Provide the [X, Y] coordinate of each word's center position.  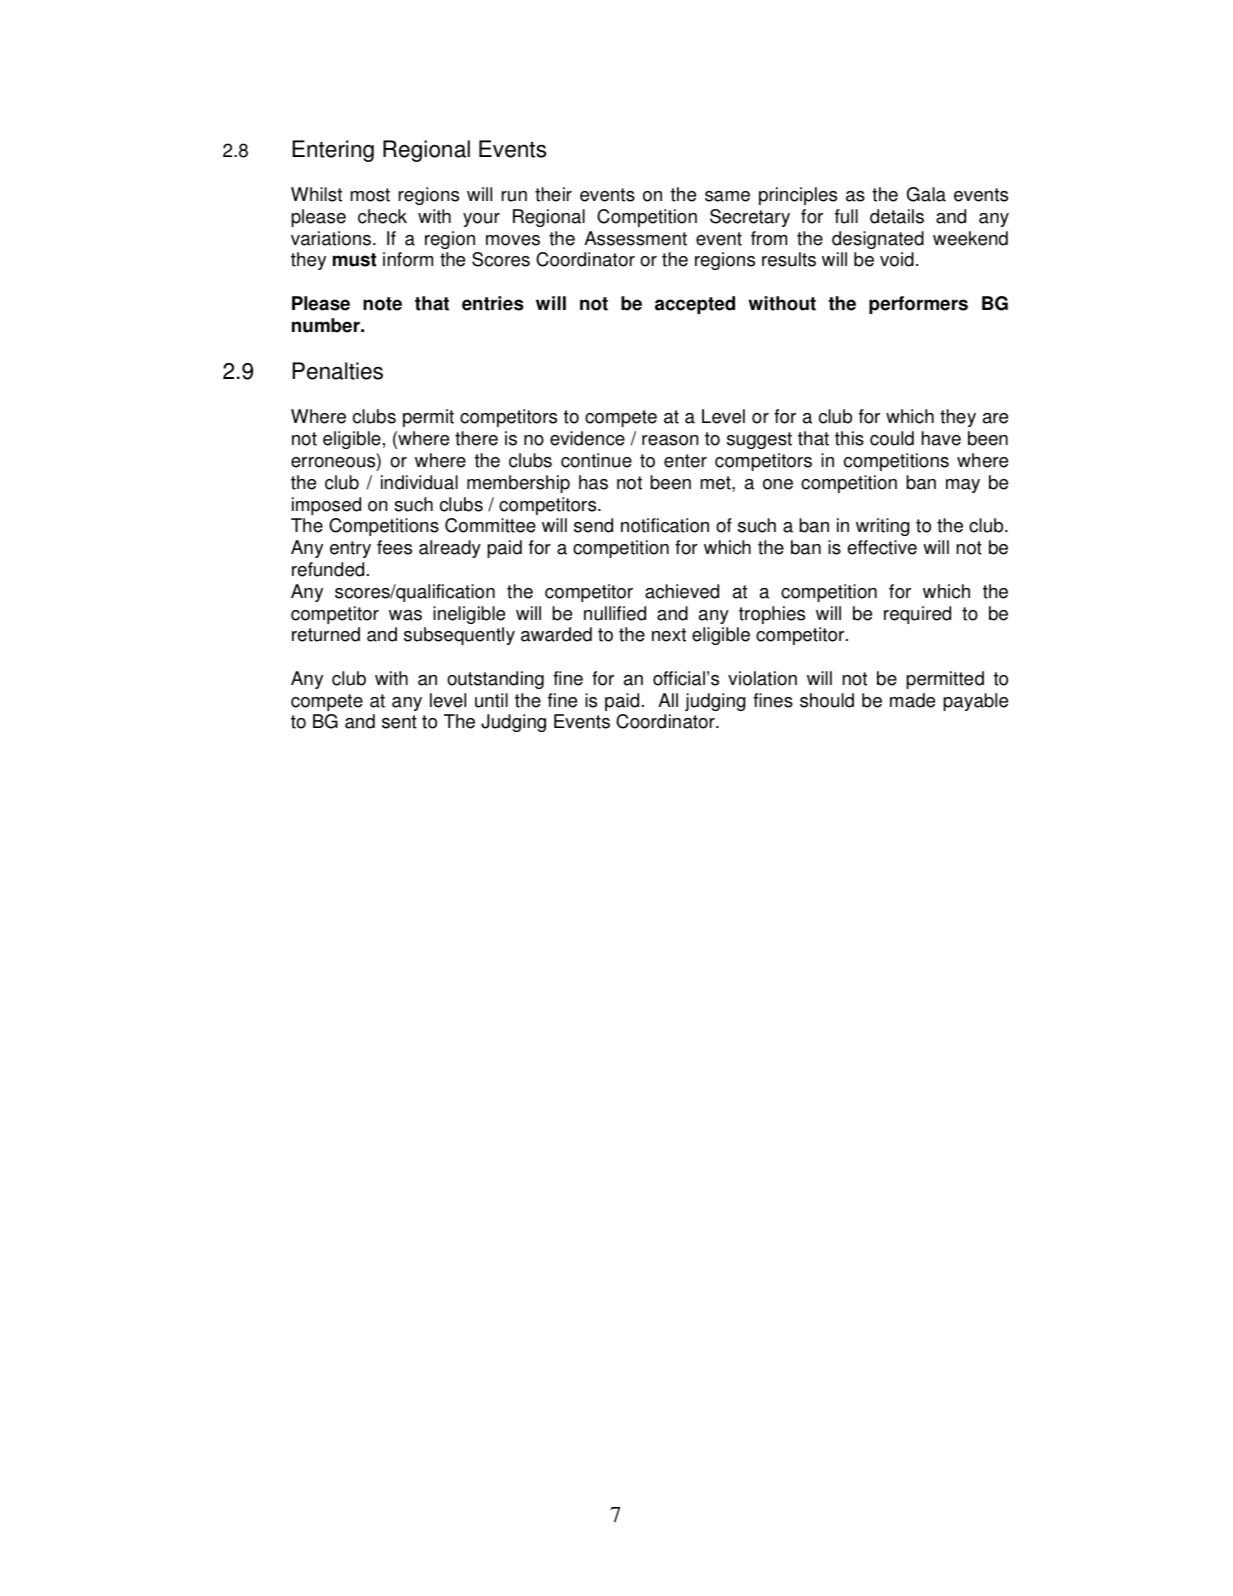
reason [670, 440]
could [892, 438]
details [897, 216]
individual [419, 482]
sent [399, 722]
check [382, 216]
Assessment [635, 238]
